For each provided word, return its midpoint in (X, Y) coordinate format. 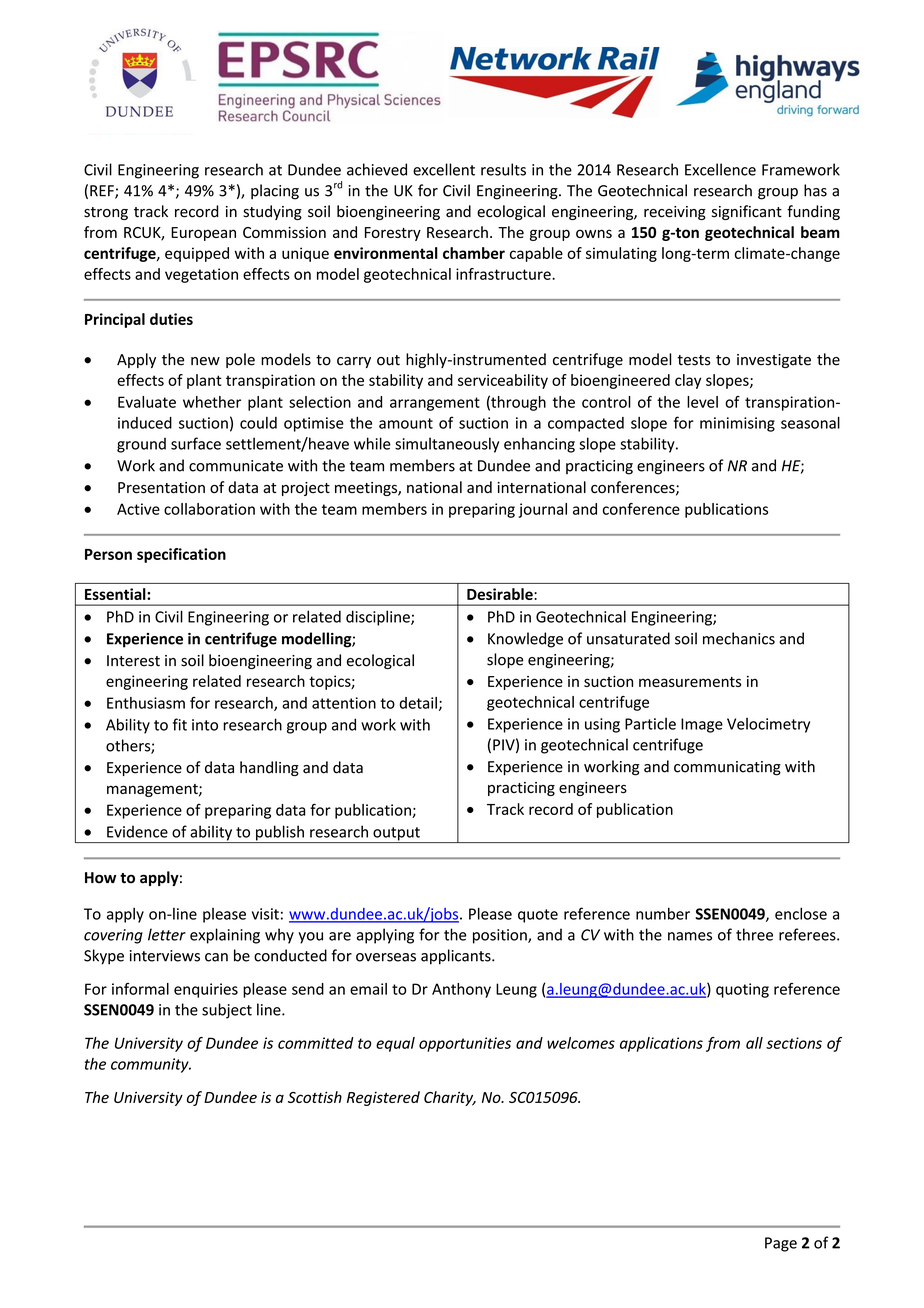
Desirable (501, 594)
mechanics (739, 638)
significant (747, 212)
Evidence (137, 832)
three (754, 934)
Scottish (315, 1097)
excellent (444, 169)
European (203, 234)
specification (181, 555)
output (396, 835)
